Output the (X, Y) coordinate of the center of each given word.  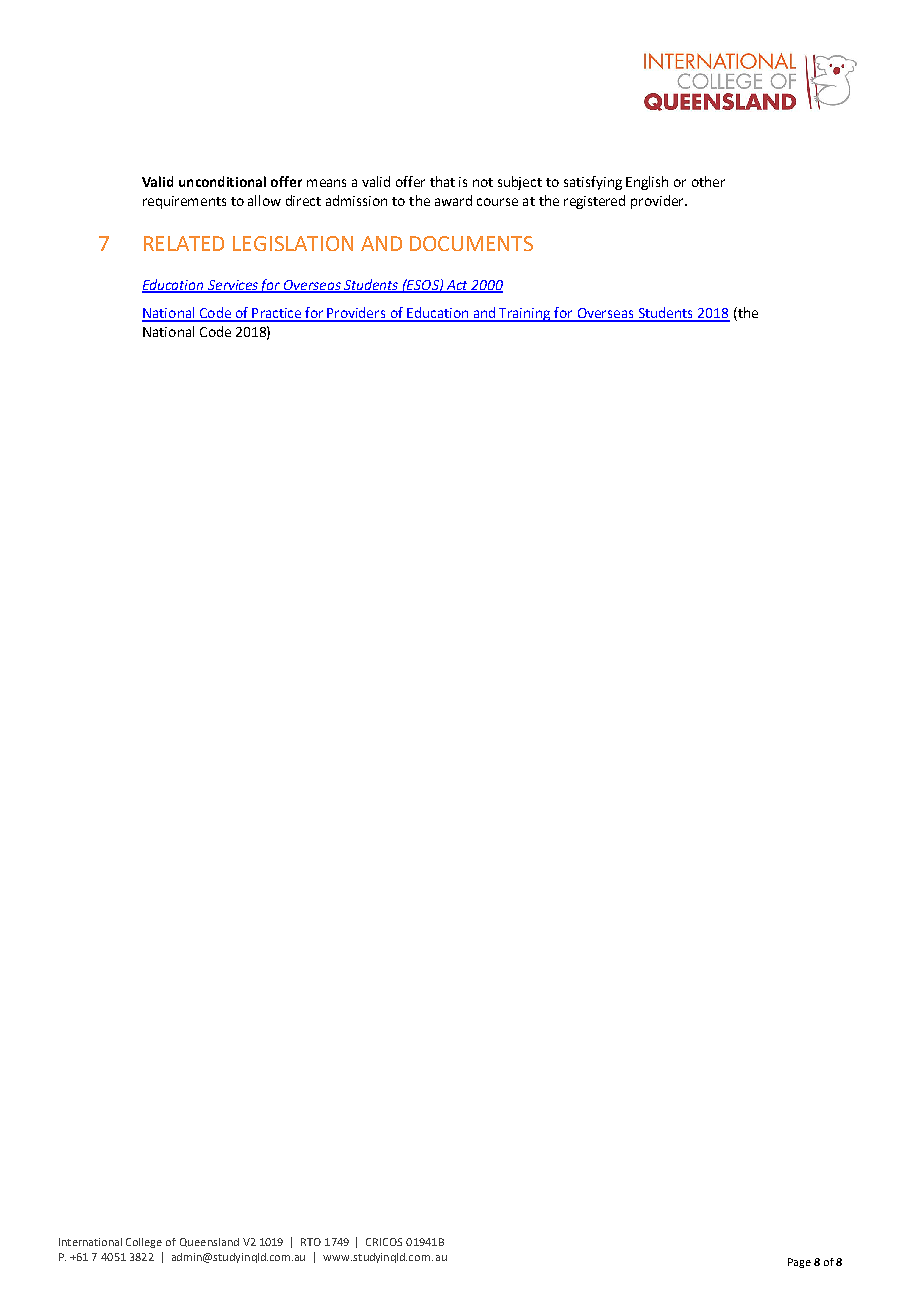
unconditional (222, 181)
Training (526, 315)
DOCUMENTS (471, 243)
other (708, 181)
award (453, 200)
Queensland (209, 1242)
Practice (277, 314)
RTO (311, 1242)
